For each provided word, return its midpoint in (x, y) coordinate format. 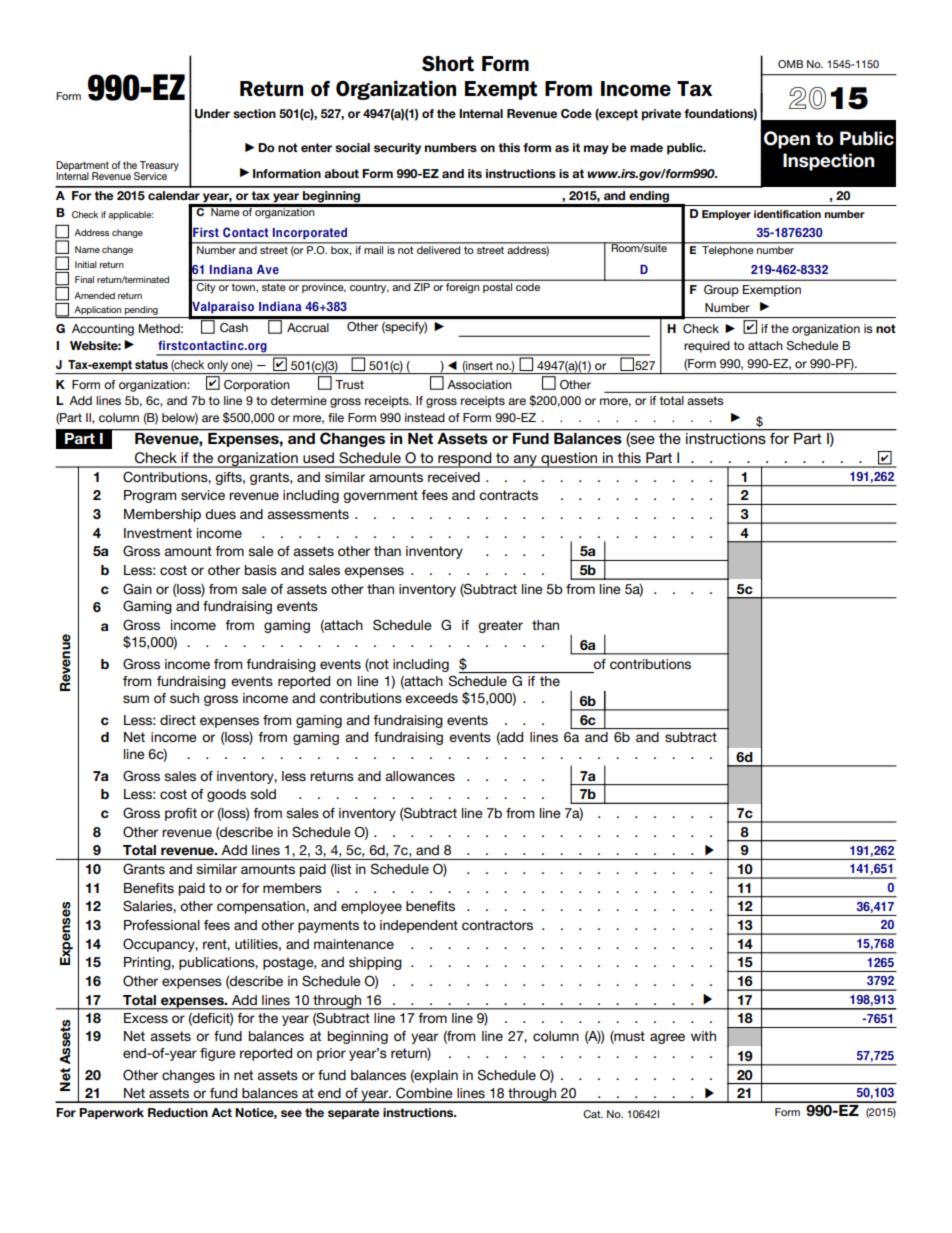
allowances (420, 776)
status (151, 364)
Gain (137, 589)
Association (479, 384)
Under (212, 114)
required (707, 347)
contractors (497, 925)
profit (181, 814)
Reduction (178, 1112)
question (569, 460)
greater (500, 626)
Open (787, 140)
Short (448, 64)
